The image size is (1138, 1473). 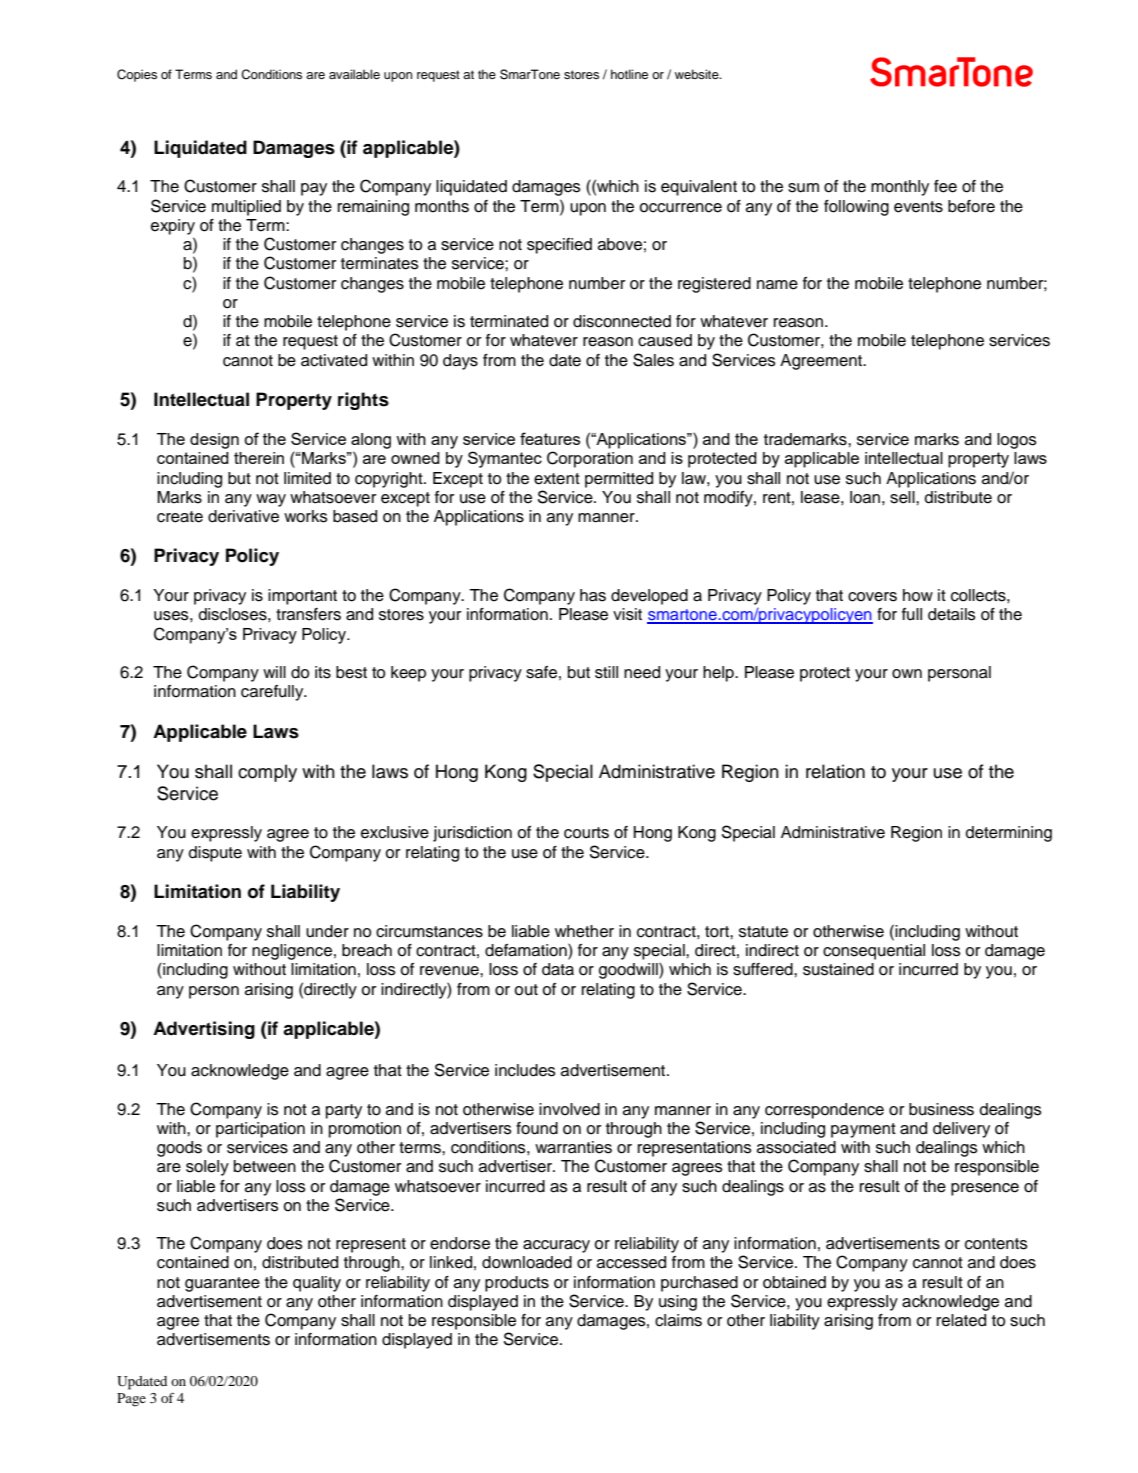 I want to click on hotline, so click(x=629, y=74).
